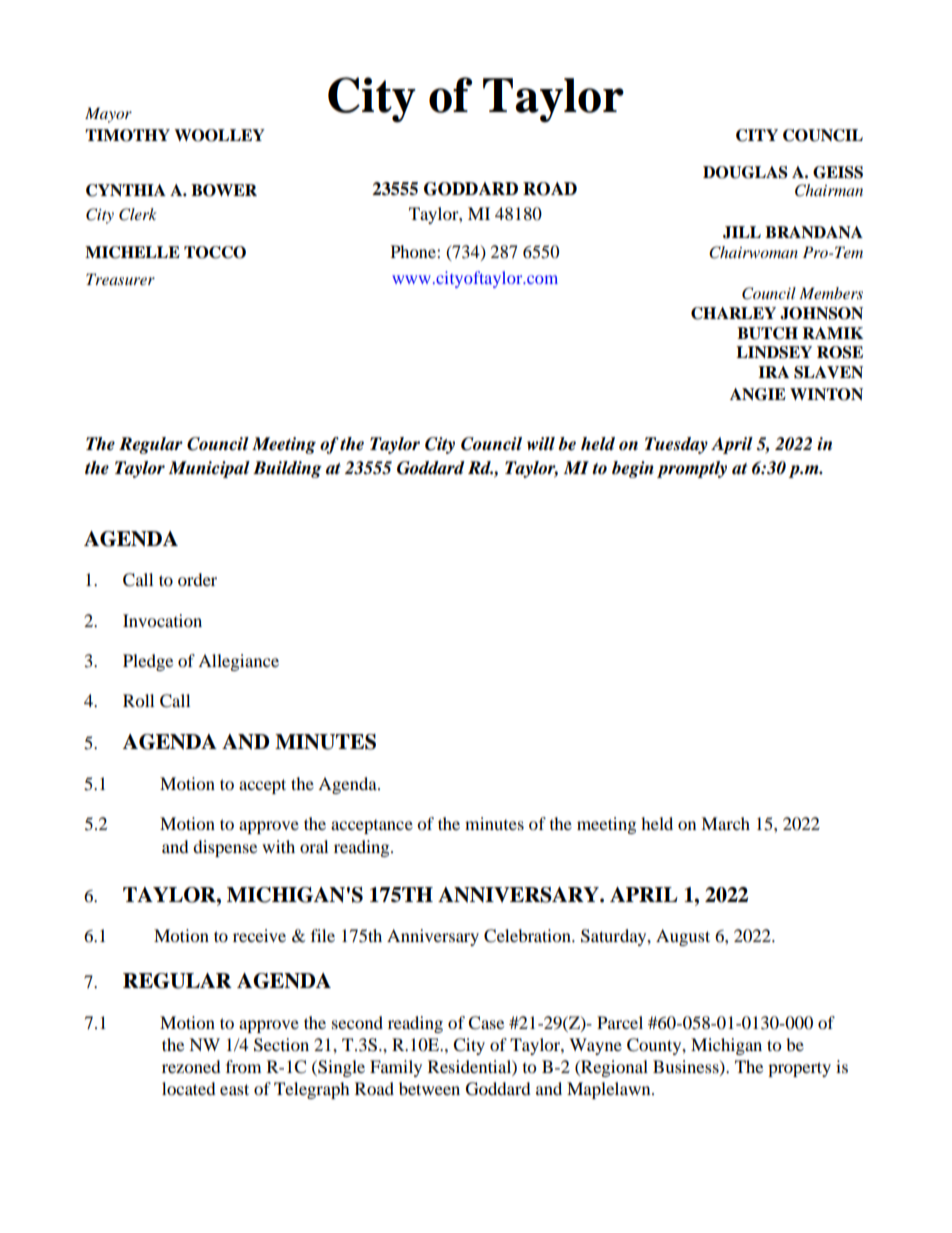 The width and height of the image is (952, 1233). Describe the element at coordinates (189, 1088) in the image. I see `located` at that location.
